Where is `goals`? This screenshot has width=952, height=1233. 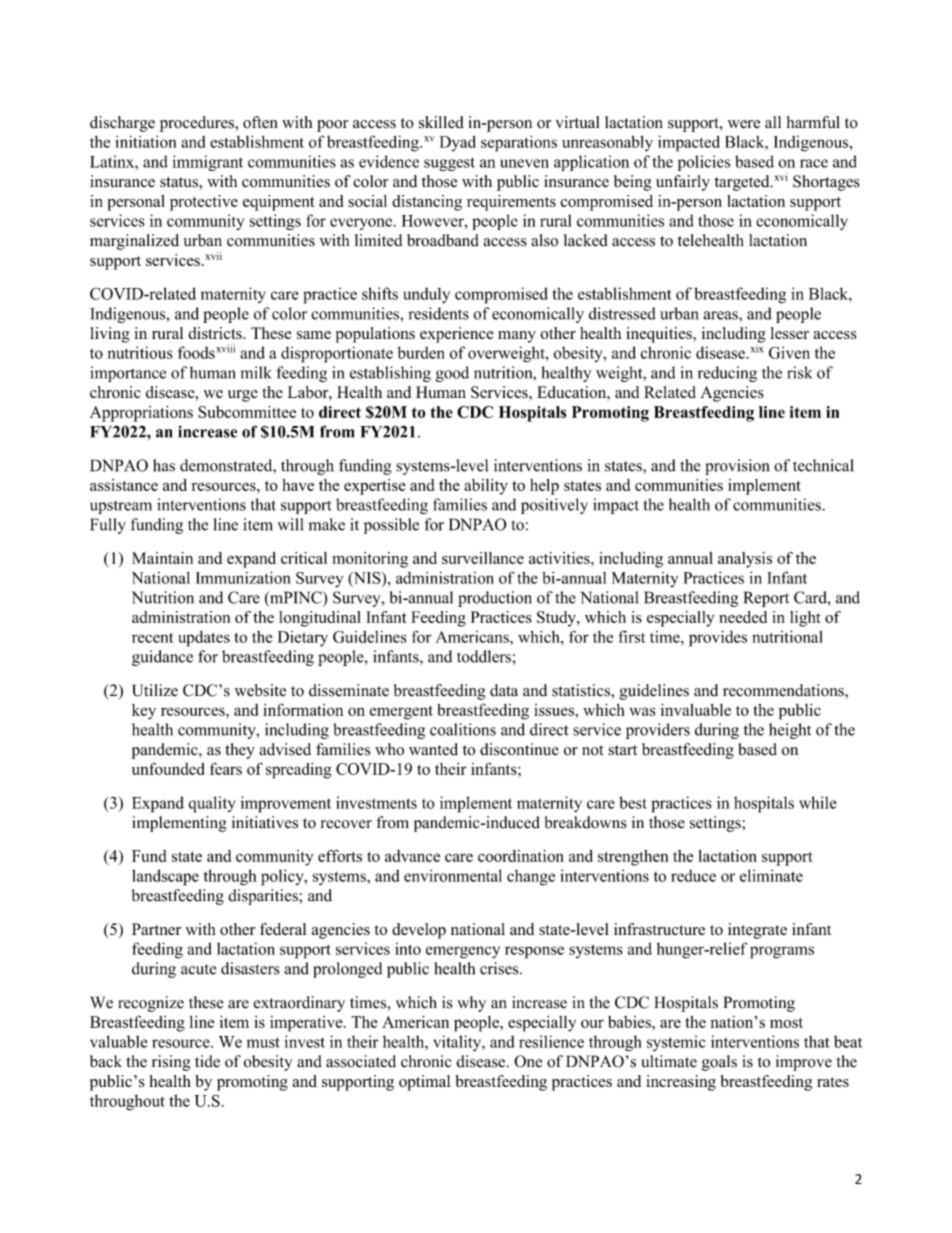 goals is located at coordinates (719, 1063).
